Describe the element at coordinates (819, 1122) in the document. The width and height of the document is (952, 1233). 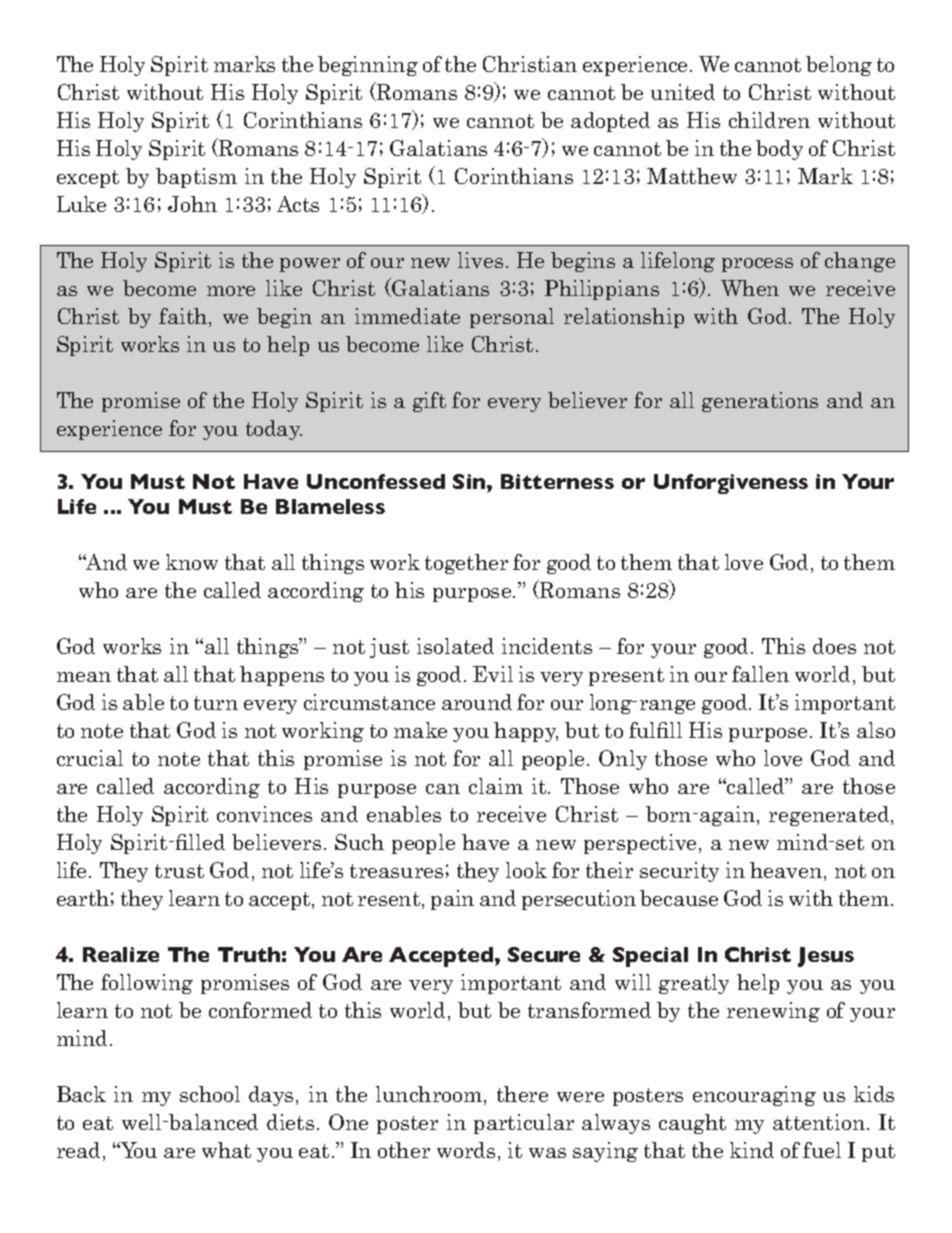
I see `attention` at that location.
